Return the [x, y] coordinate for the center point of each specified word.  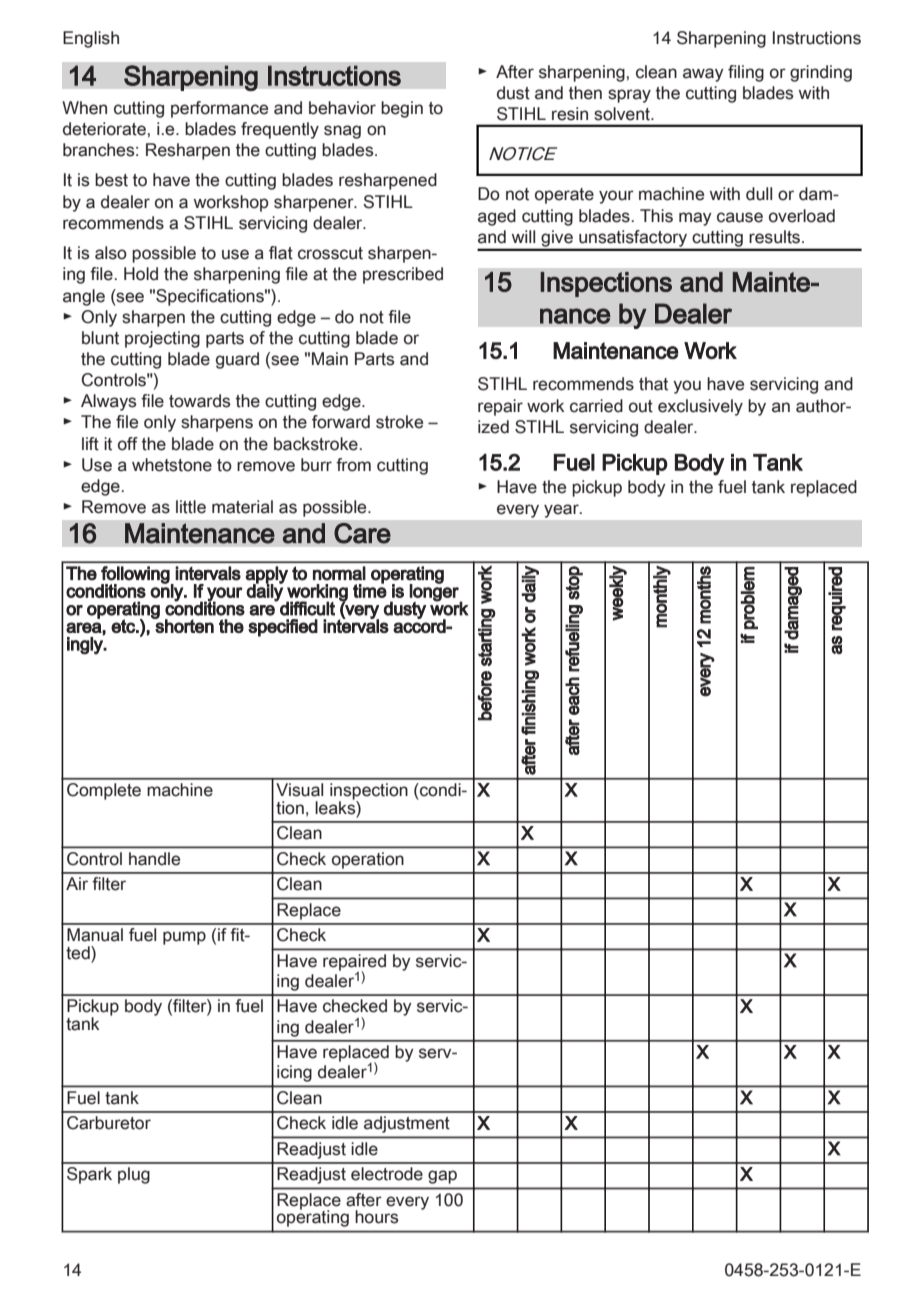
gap [442, 1177]
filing [746, 73]
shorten [184, 625]
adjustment [406, 1124]
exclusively [700, 407]
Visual [299, 790]
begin [402, 109]
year [562, 511]
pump [184, 938]
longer [435, 592]
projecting [162, 339]
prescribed [403, 275]
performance [219, 109]
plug [134, 1175]
